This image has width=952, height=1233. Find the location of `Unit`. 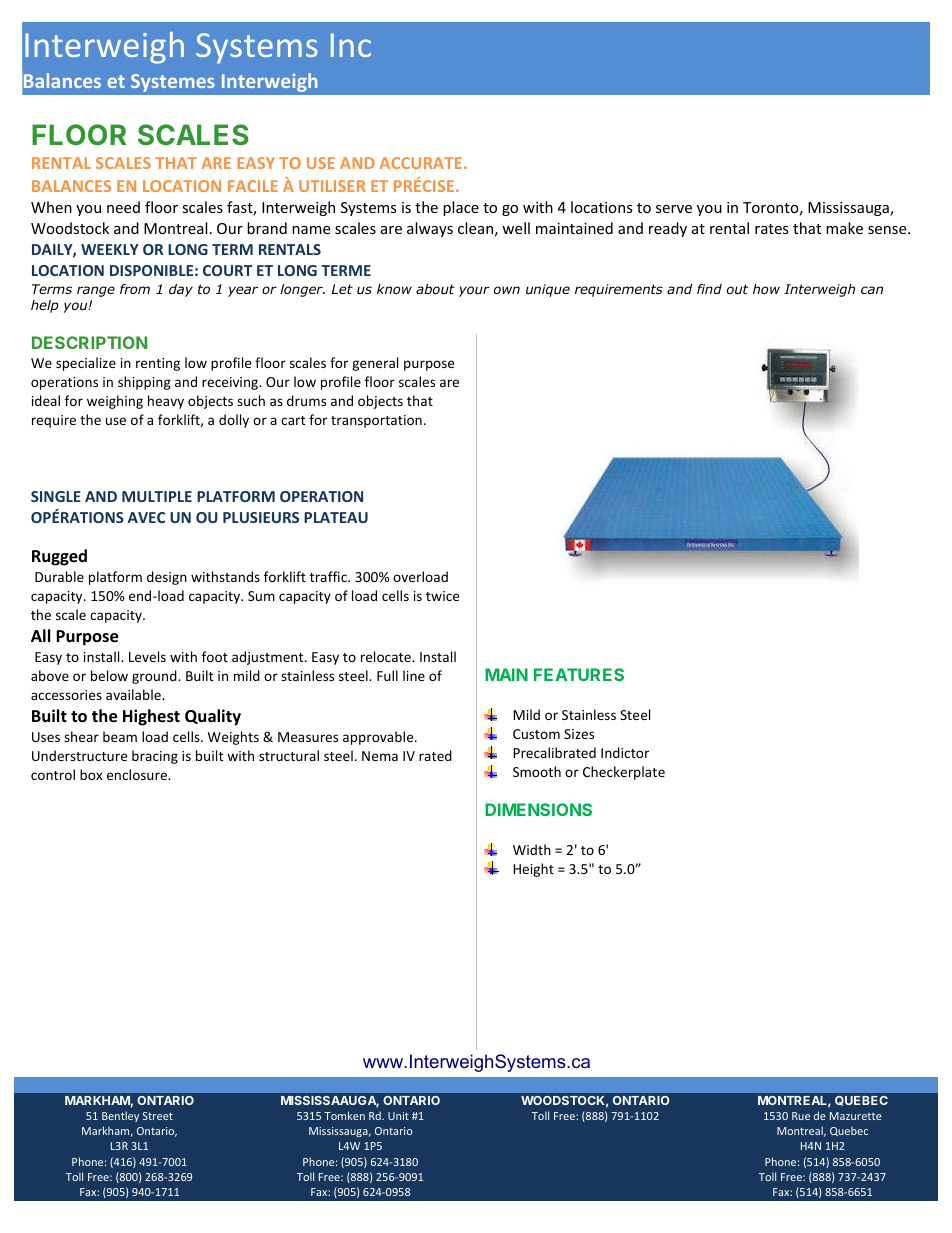

Unit is located at coordinates (398, 1116).
